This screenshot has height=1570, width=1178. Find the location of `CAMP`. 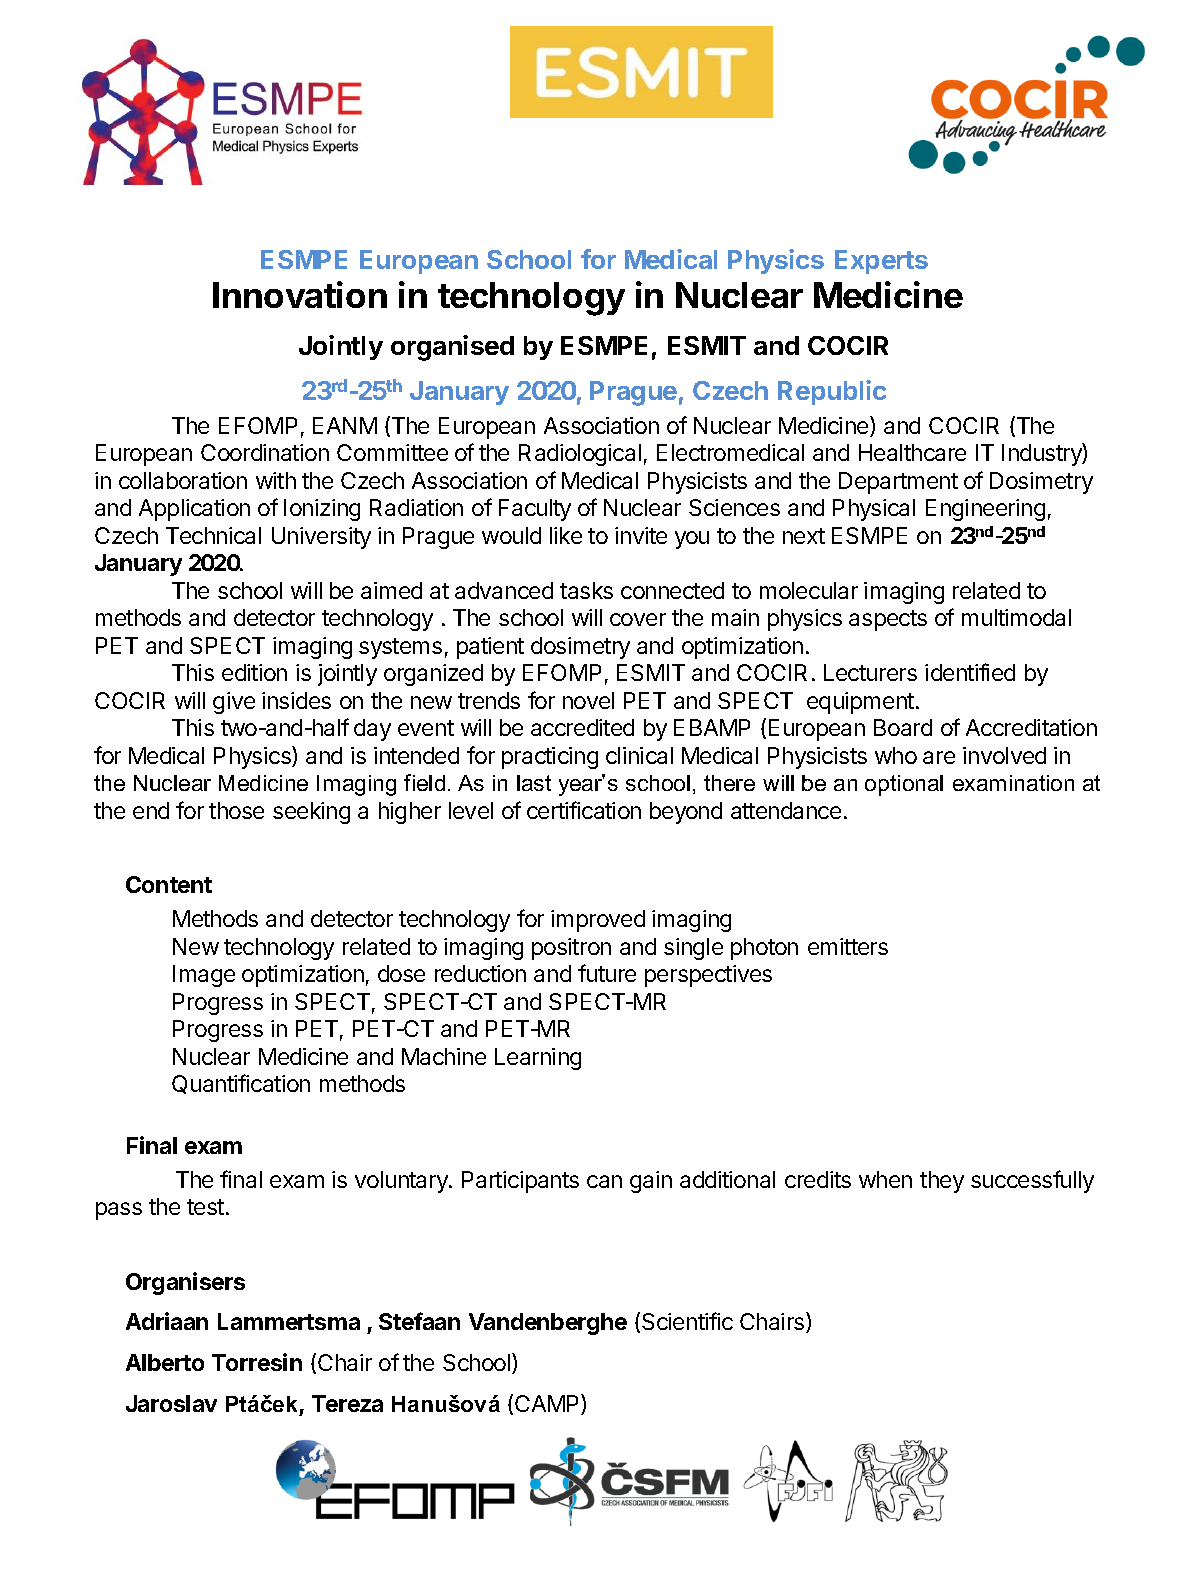

CAMP is located at coordinates (548, 1404).
